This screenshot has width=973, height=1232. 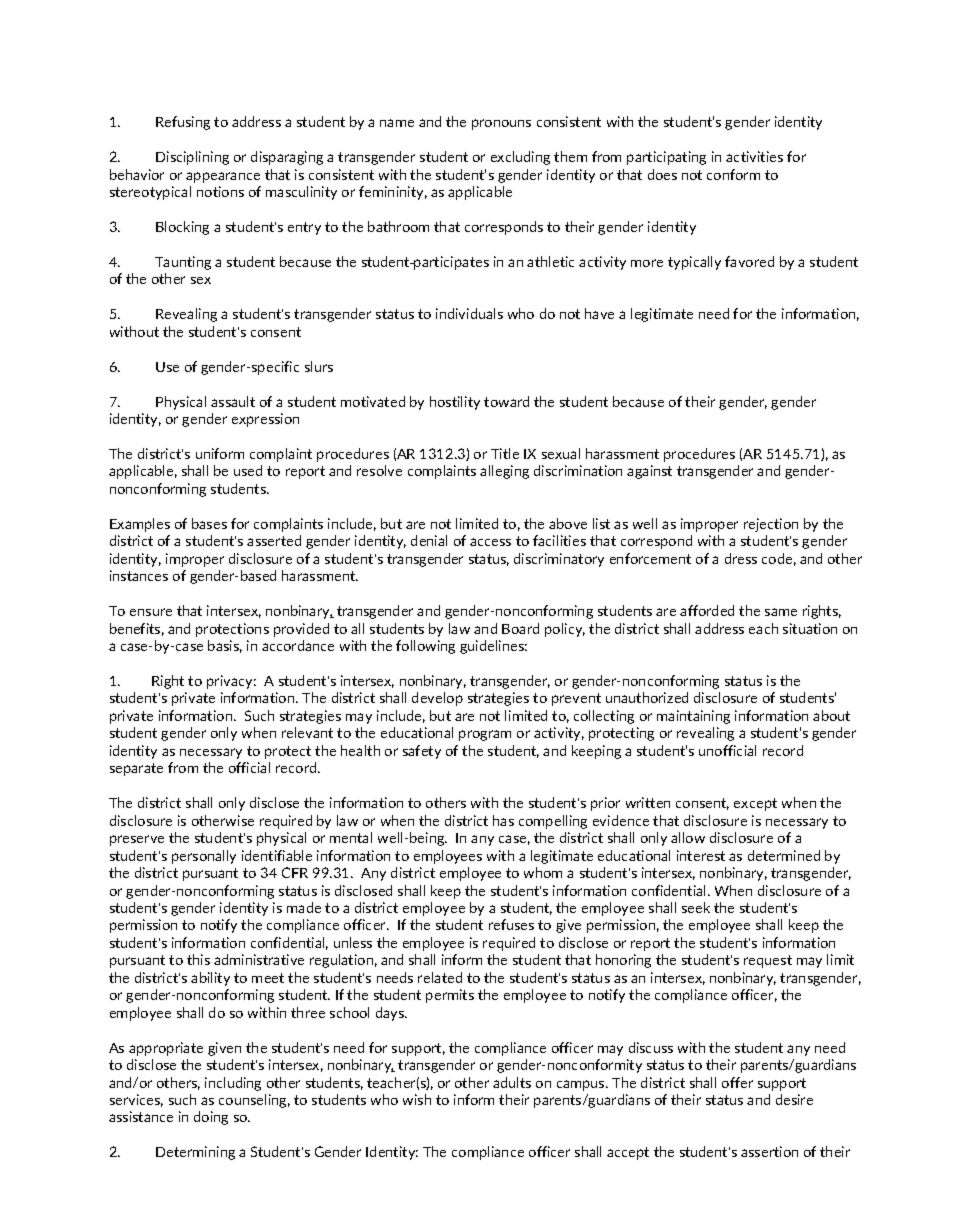 What do you see at coordinates (520, 158) in the screenshot?
I see `excluding` at bounding box center [520, 158].
